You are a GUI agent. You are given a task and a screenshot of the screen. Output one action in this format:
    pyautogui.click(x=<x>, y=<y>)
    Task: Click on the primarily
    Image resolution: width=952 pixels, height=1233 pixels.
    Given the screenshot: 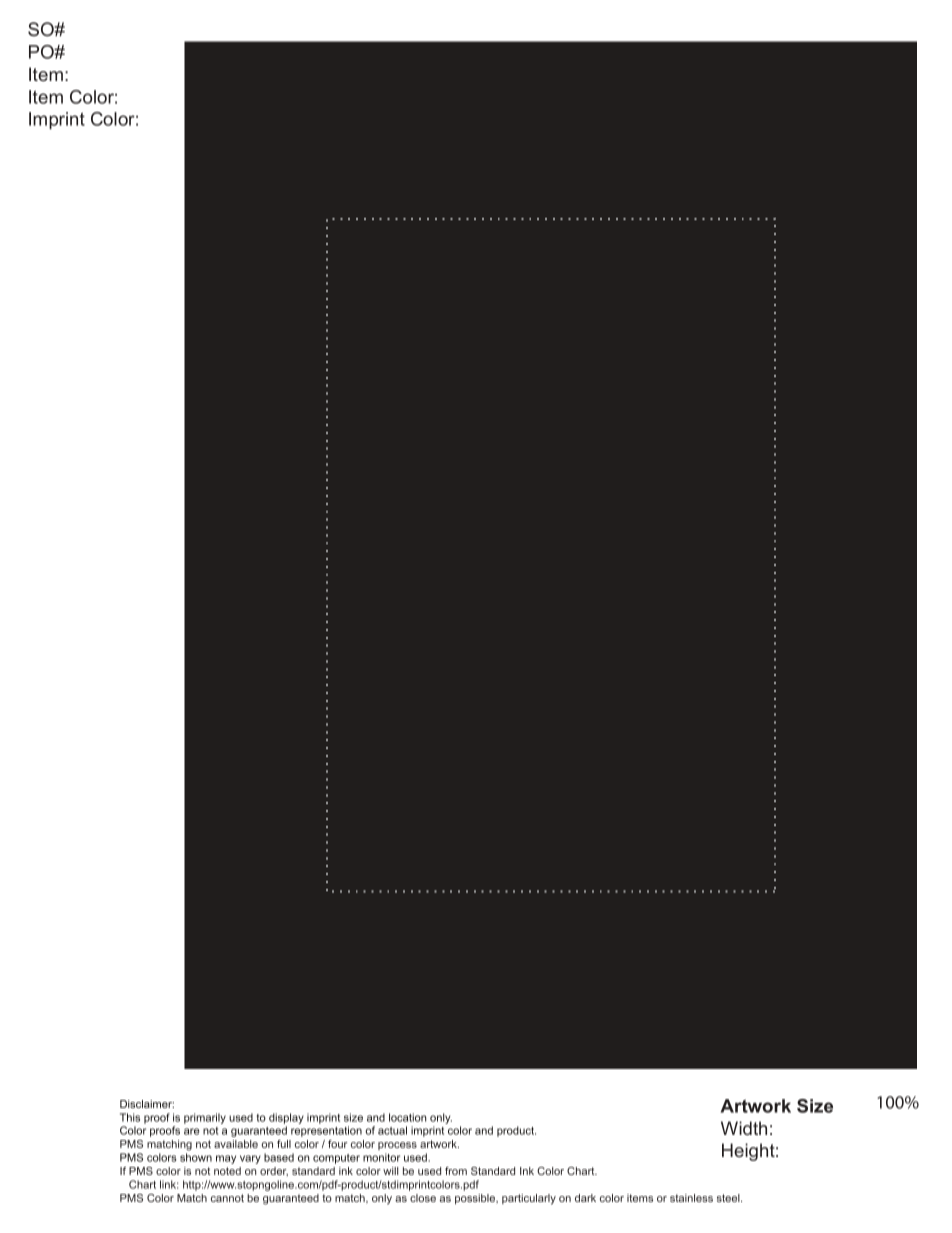 What is the action you would take?
    pyautogui.click(x=205, y=1118)
